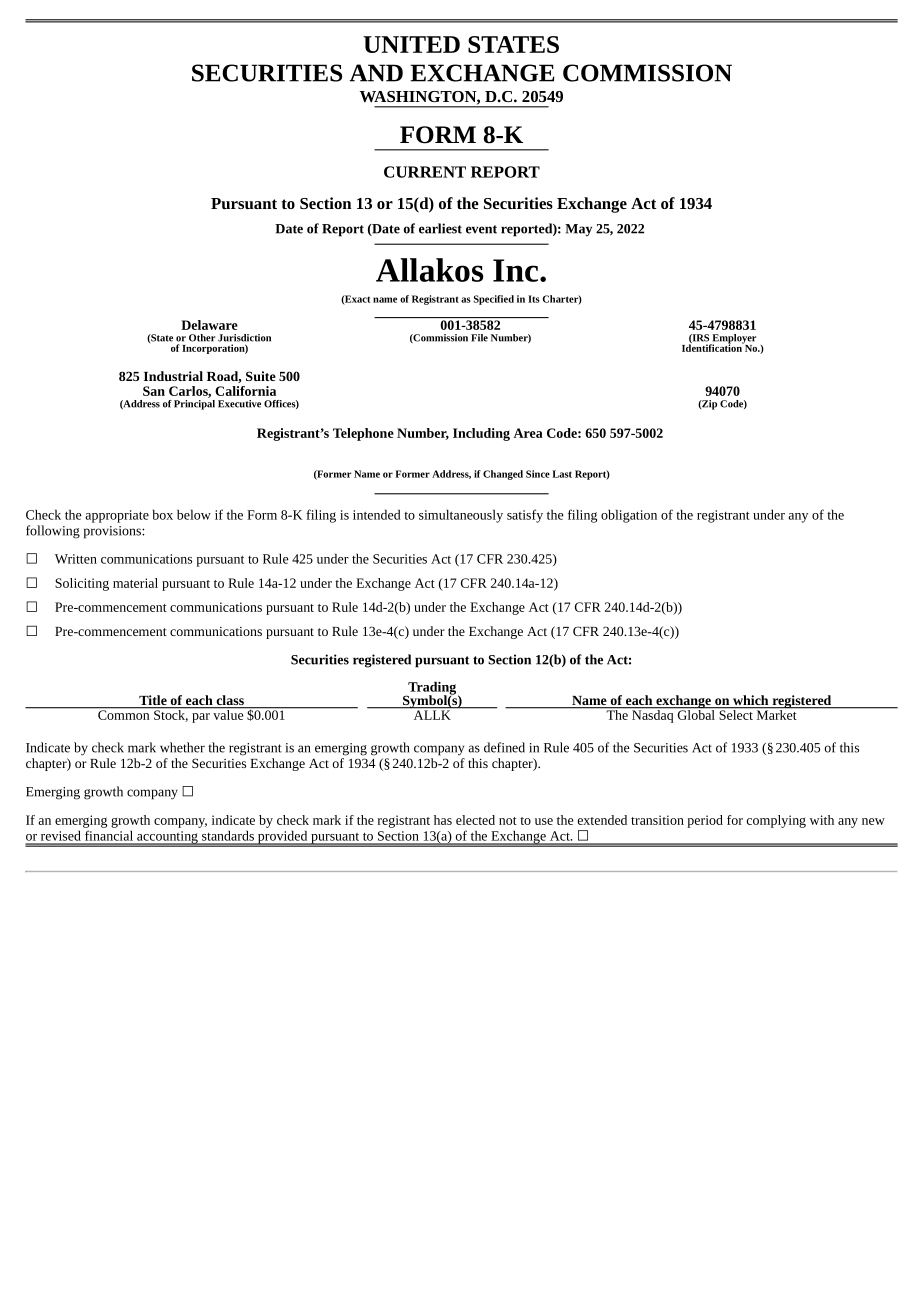  I want to click on whether, so click(182, 747).
